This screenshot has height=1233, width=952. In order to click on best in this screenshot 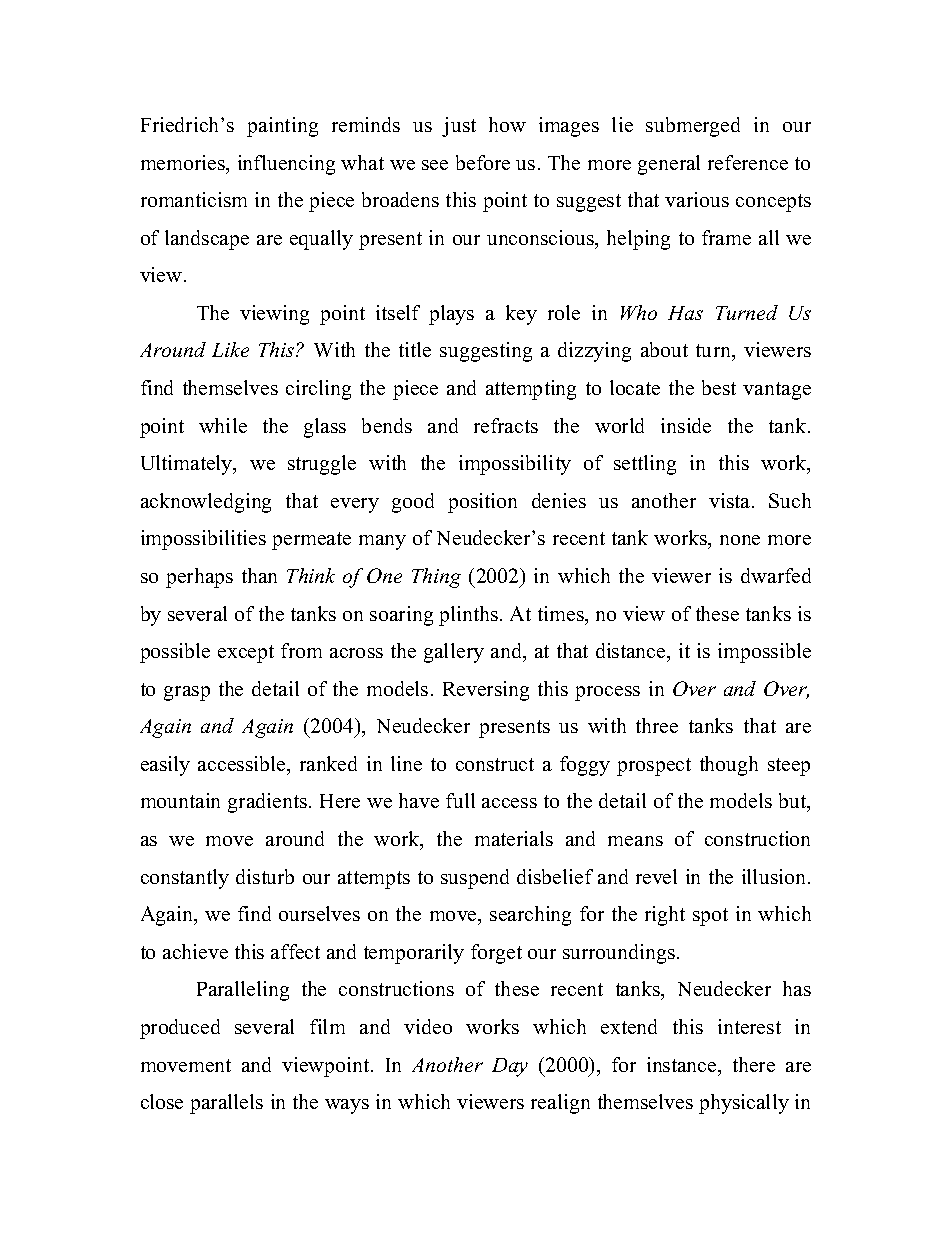, I will do `click(719, 387)`.
